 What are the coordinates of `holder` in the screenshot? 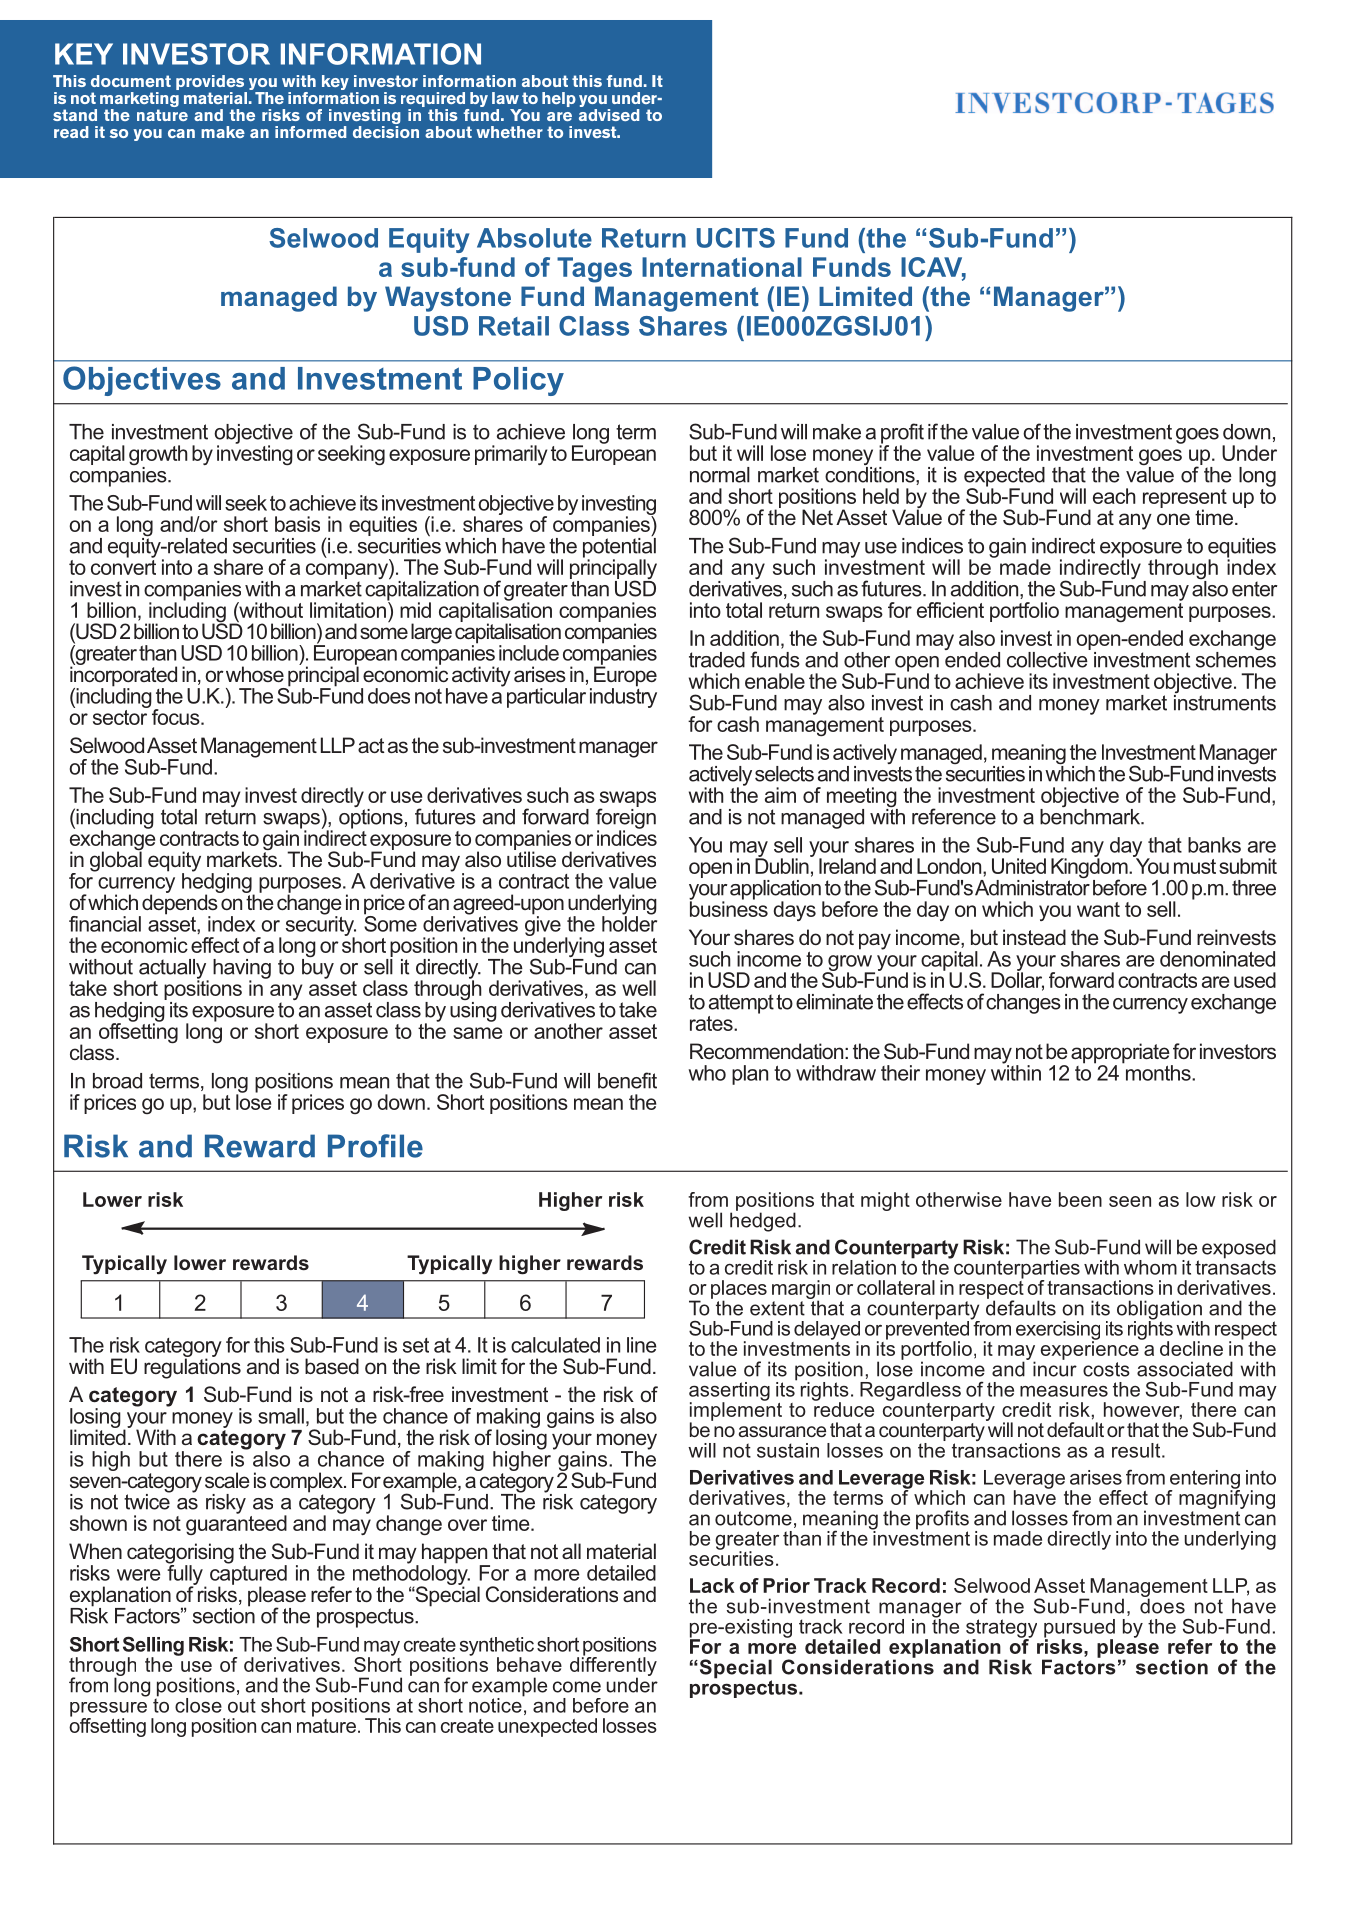 It's located at (629, 923).
